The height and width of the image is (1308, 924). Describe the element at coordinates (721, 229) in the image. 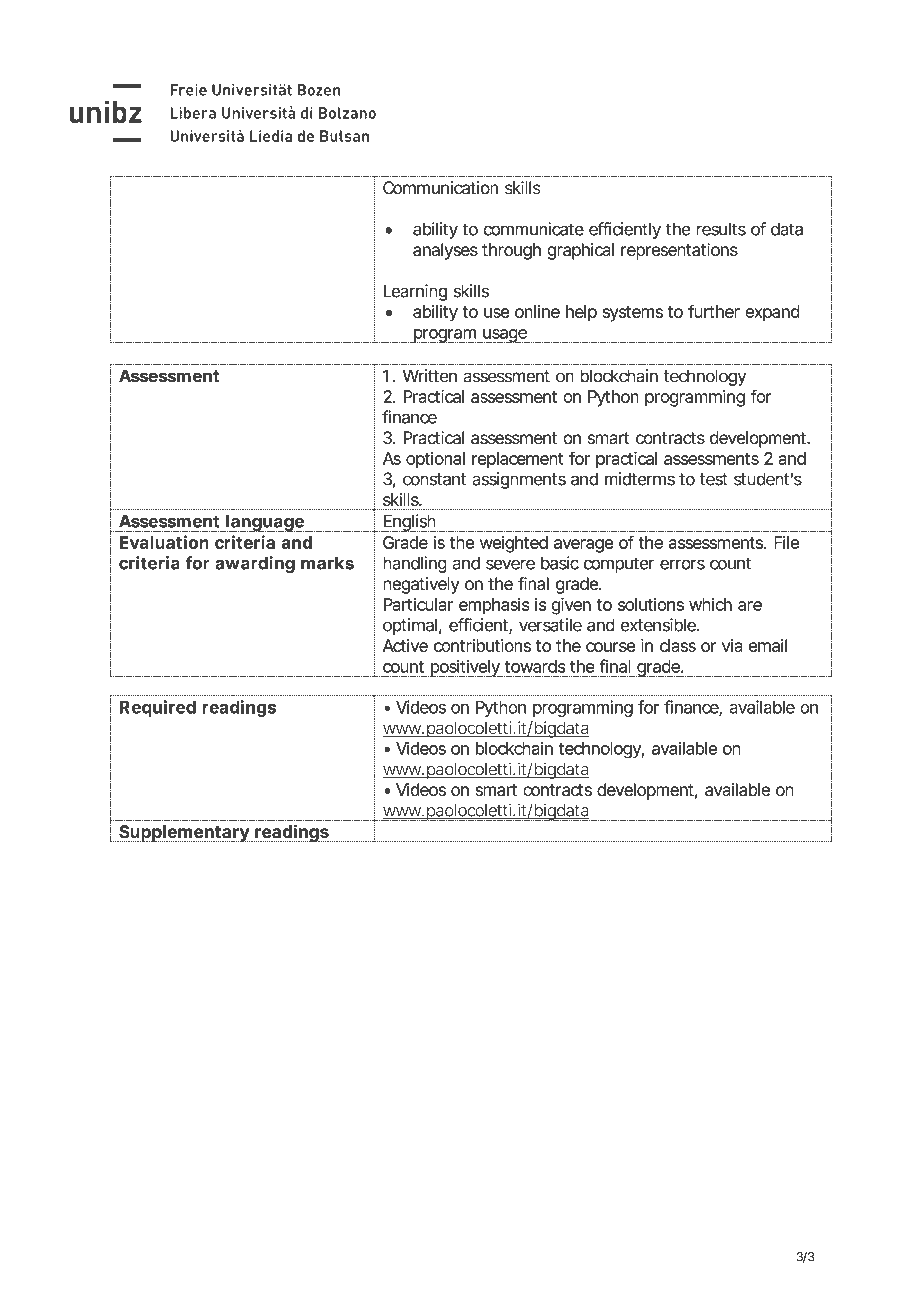

I see `results` at that location.
